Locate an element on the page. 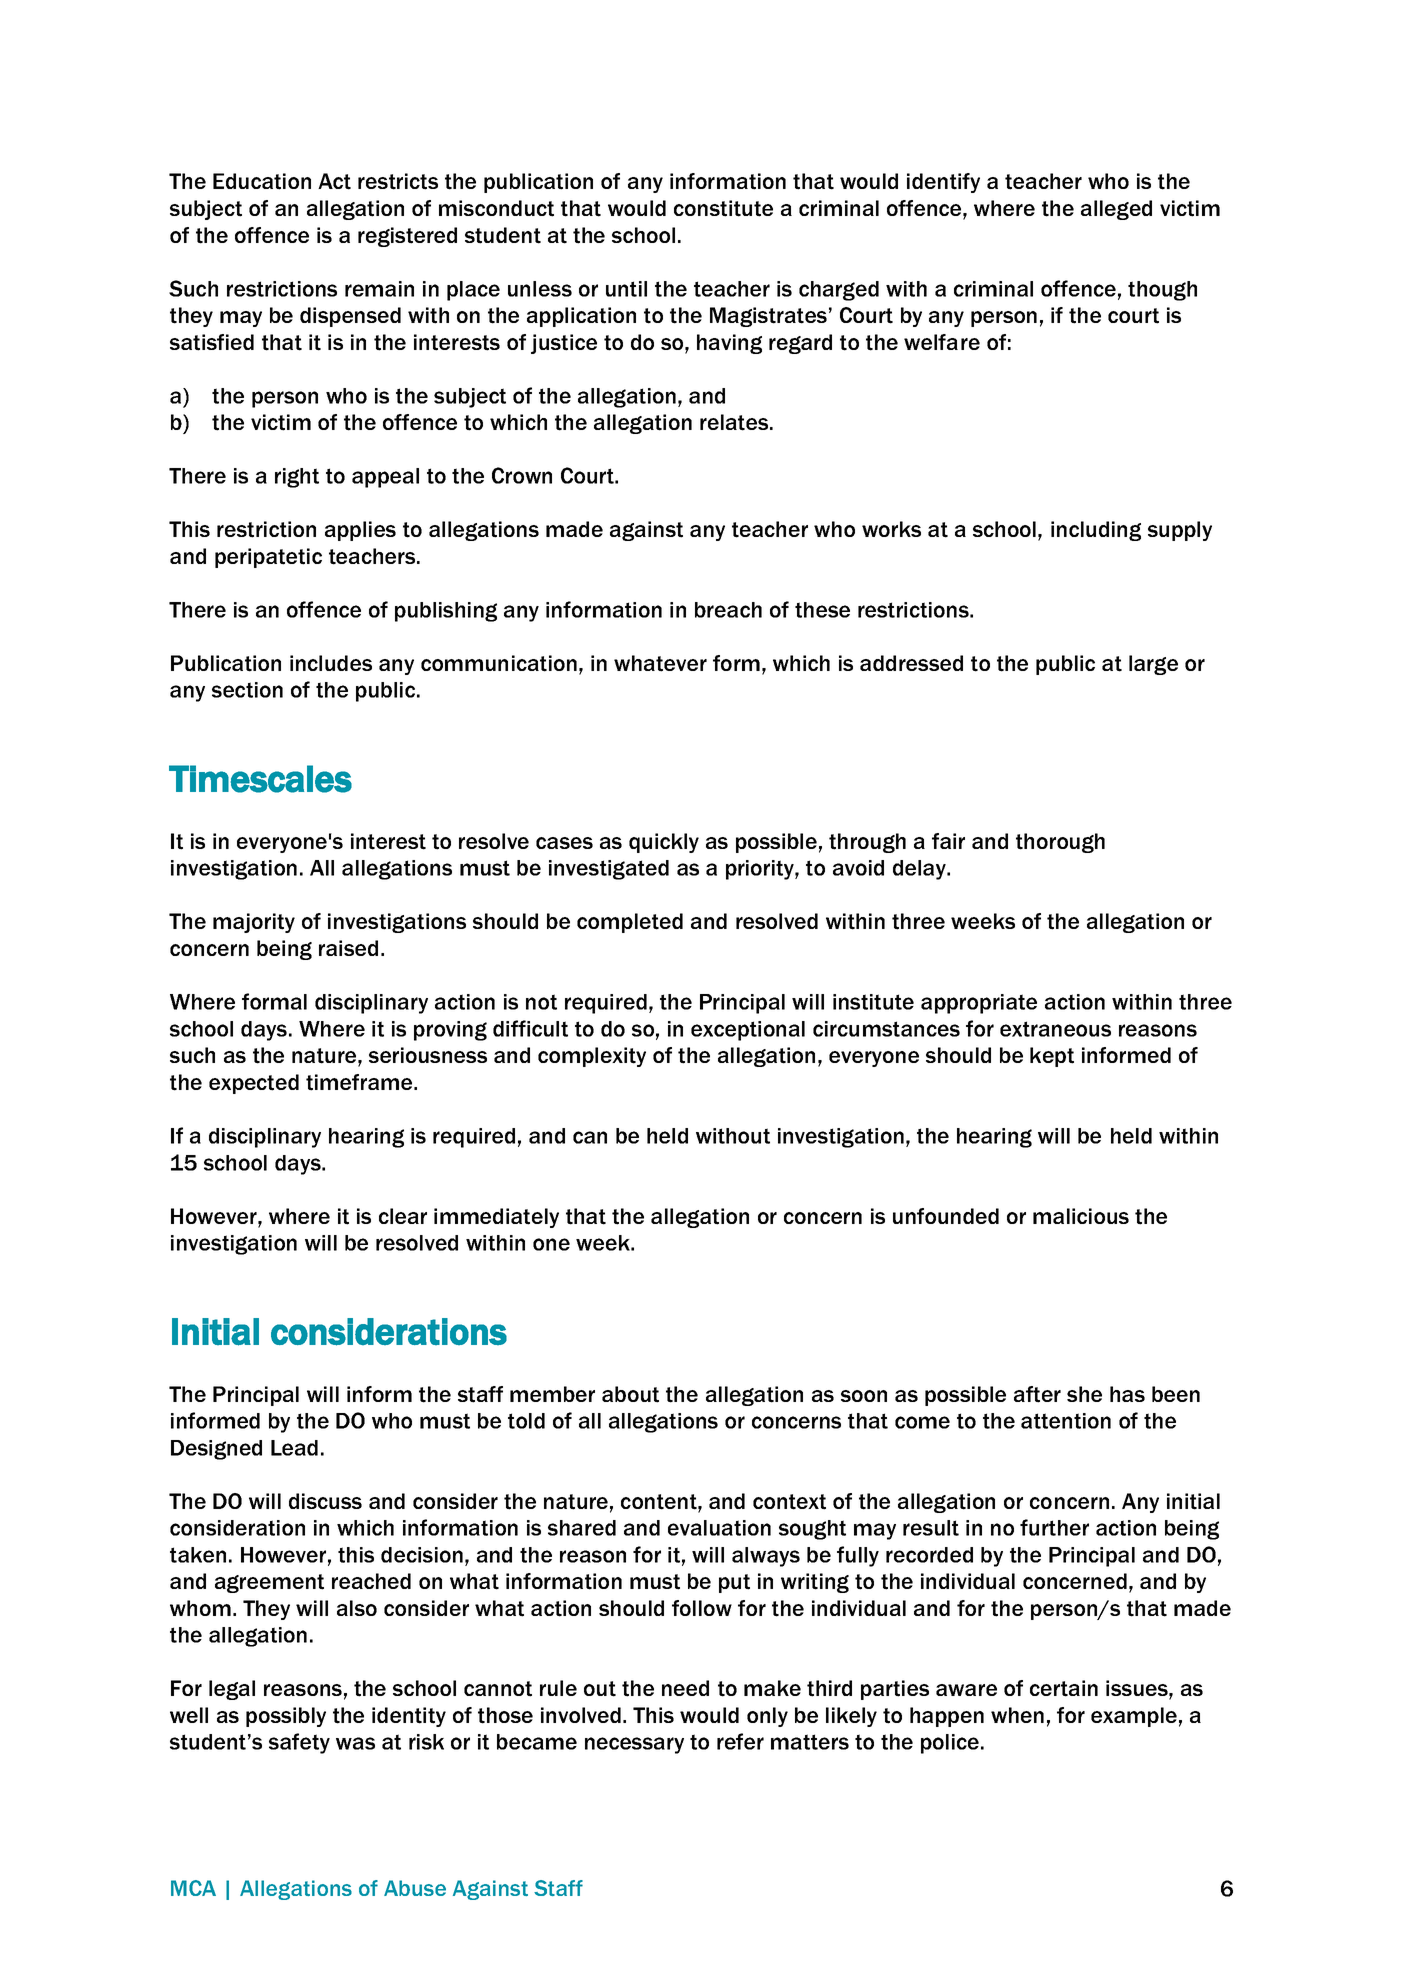  breach is located at coordinates (728, 610).
